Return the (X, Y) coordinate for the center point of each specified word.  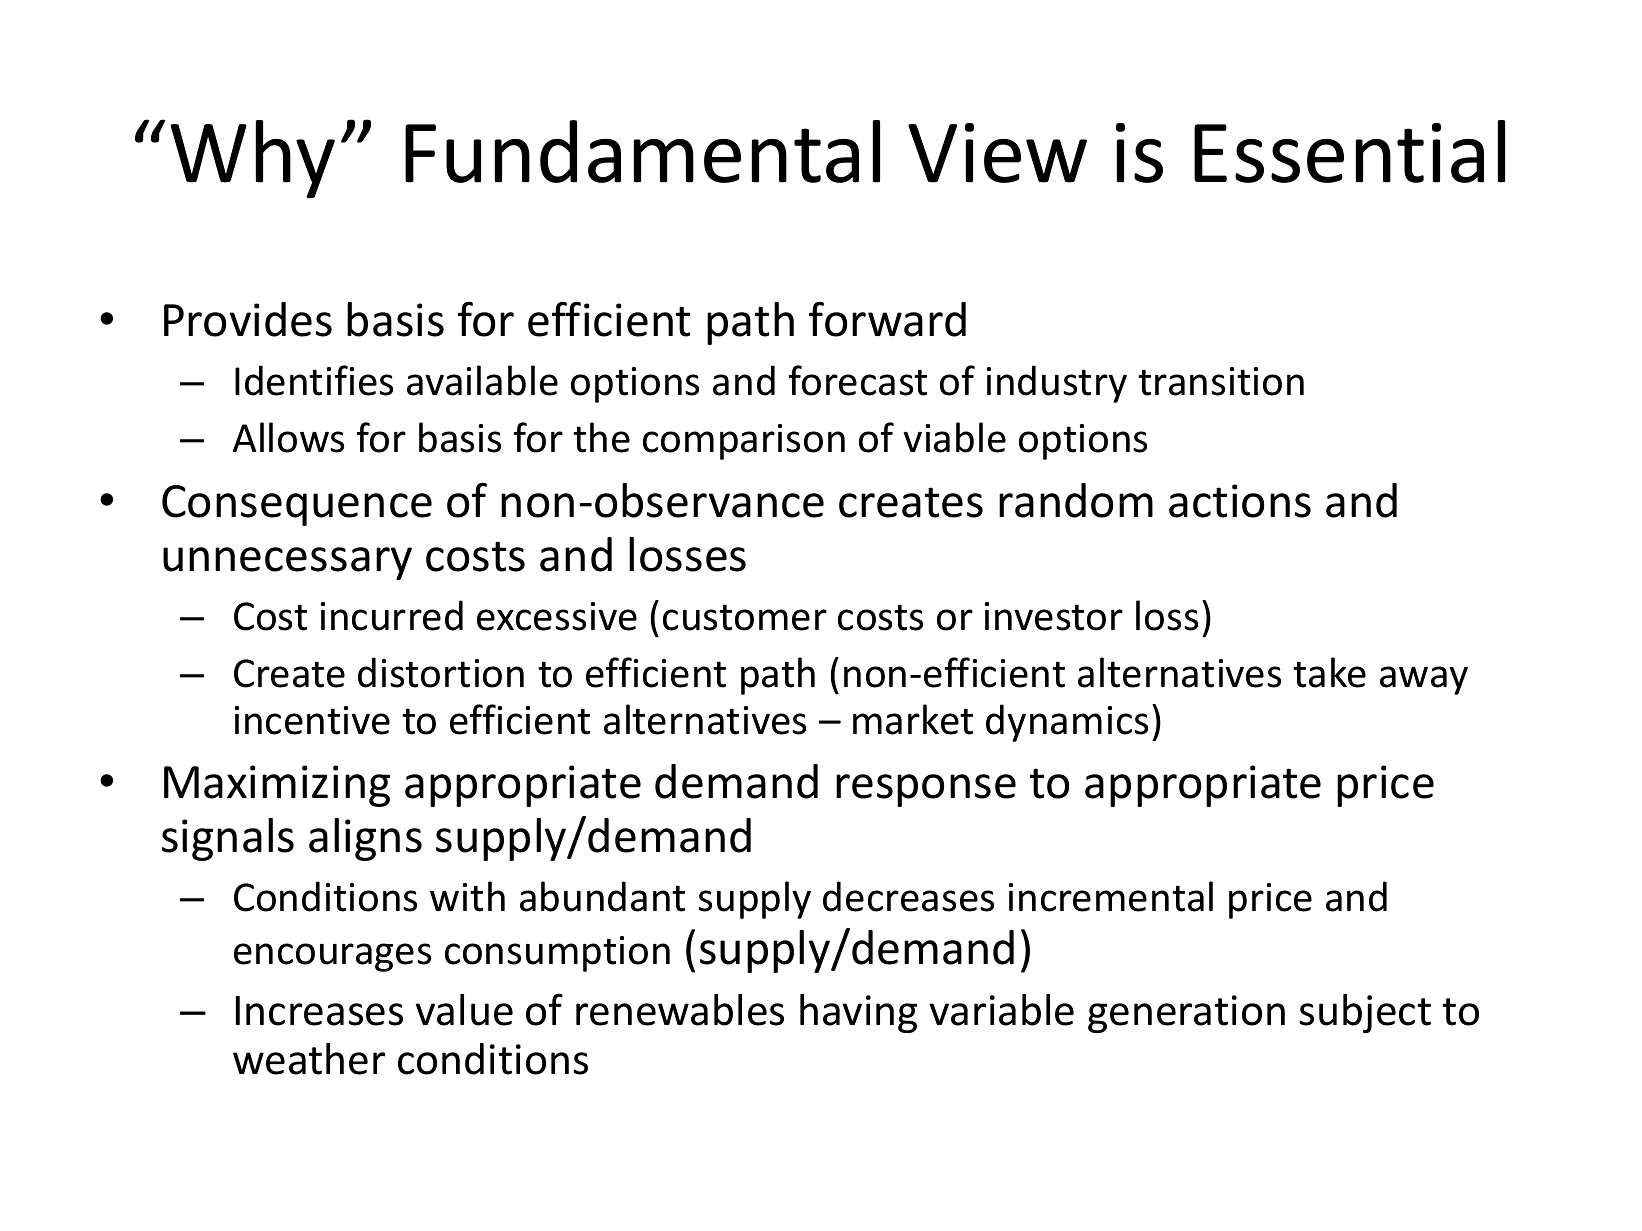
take (1329, 672)
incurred (392, 615)
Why (252, 159)
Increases (319, 1011)
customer (745, 617)
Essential (1349, 151)
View (997, 153)
